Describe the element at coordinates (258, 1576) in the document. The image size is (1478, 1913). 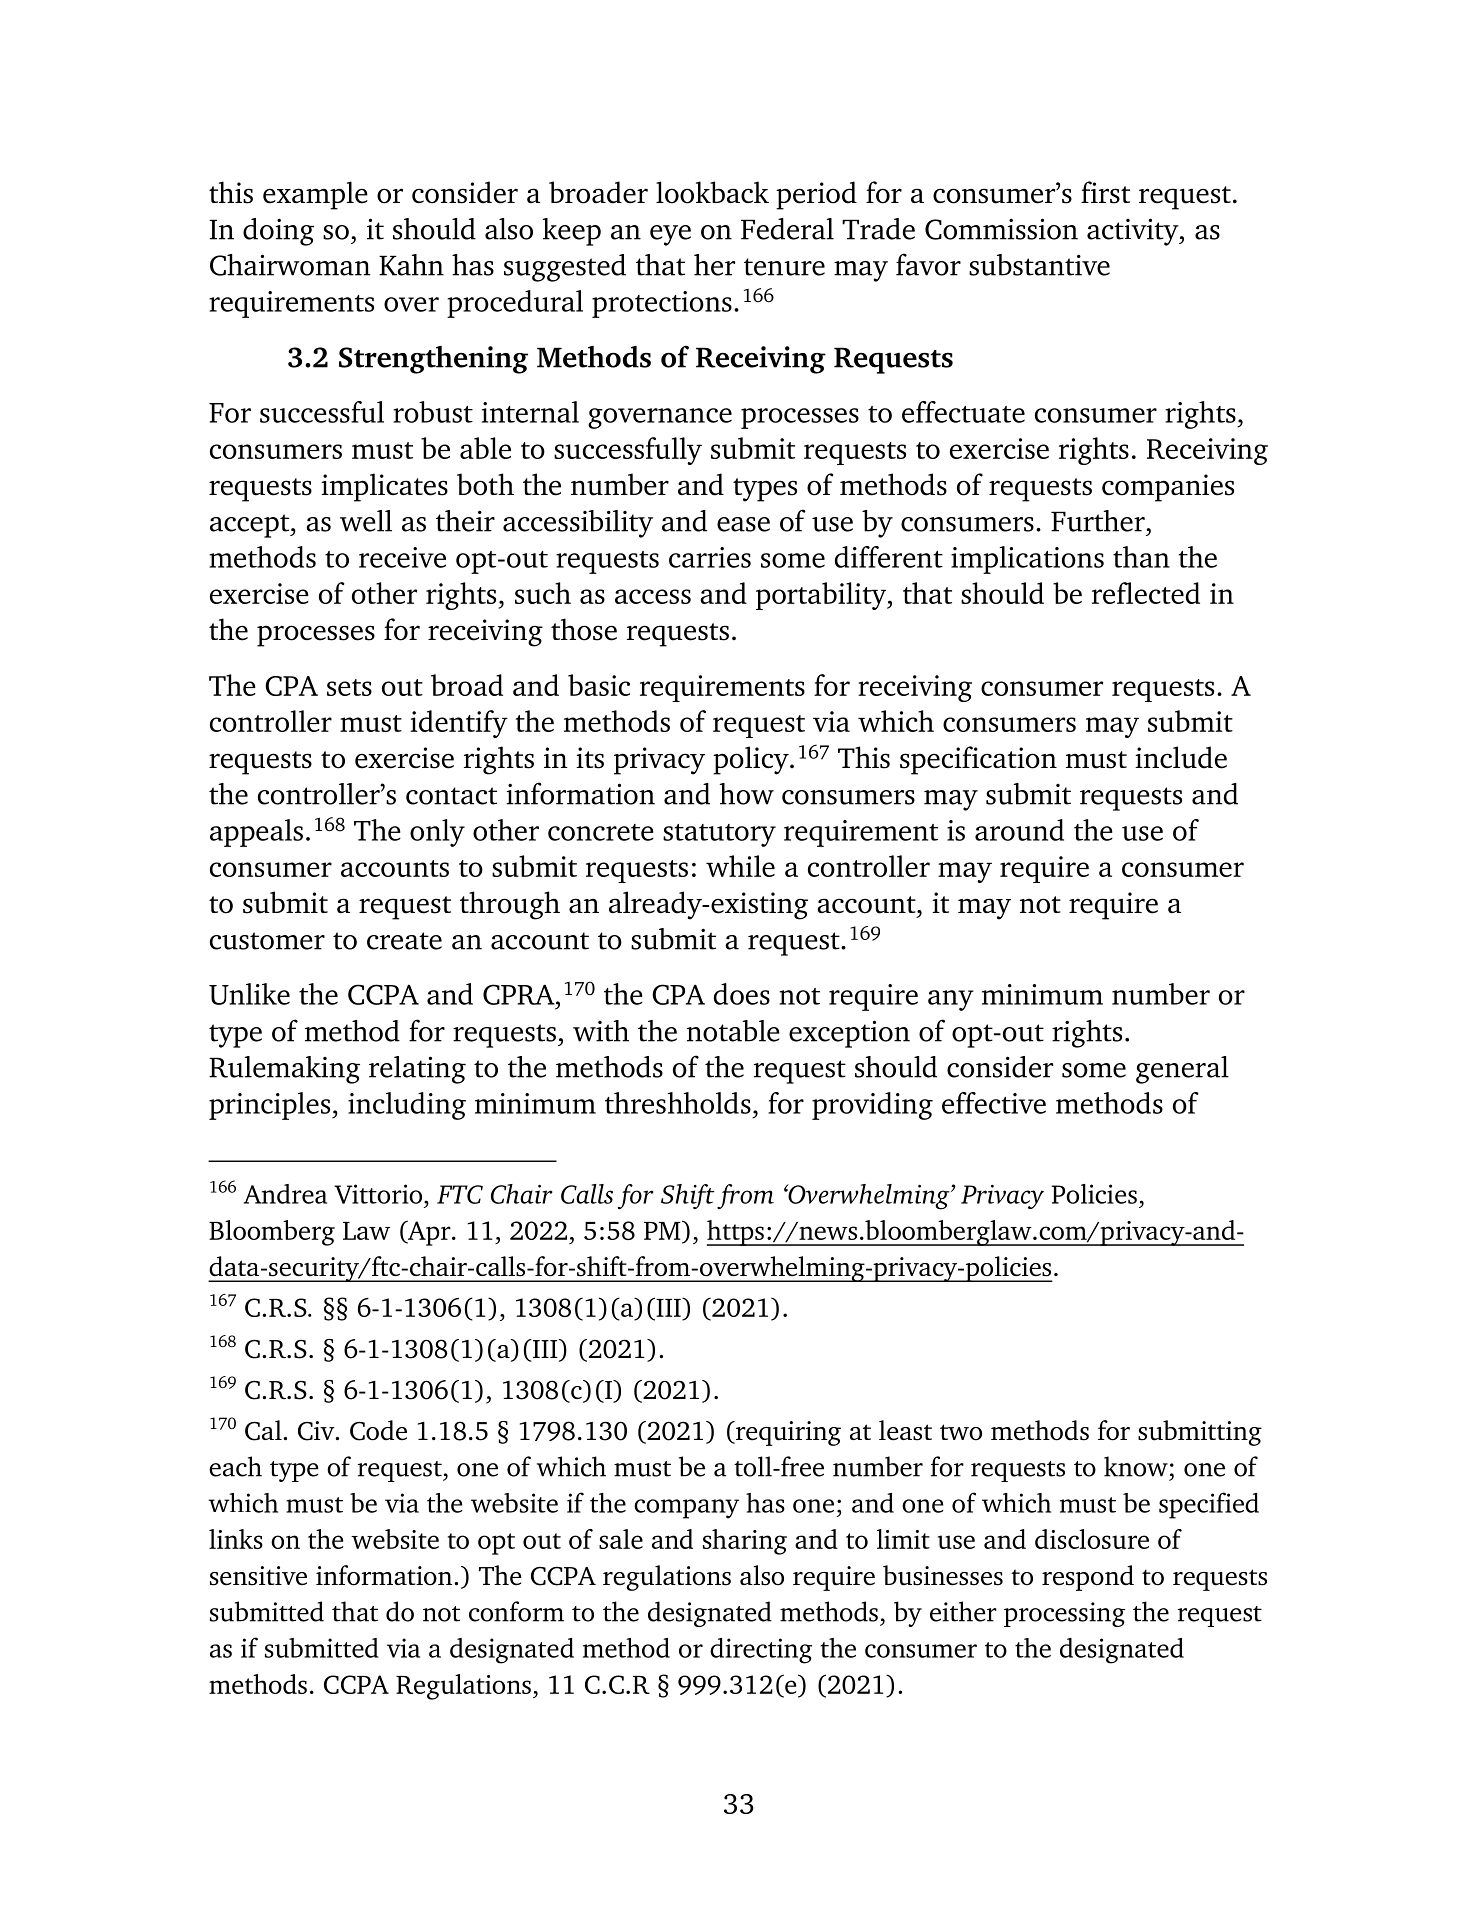
I see `sensitive` at that location.
